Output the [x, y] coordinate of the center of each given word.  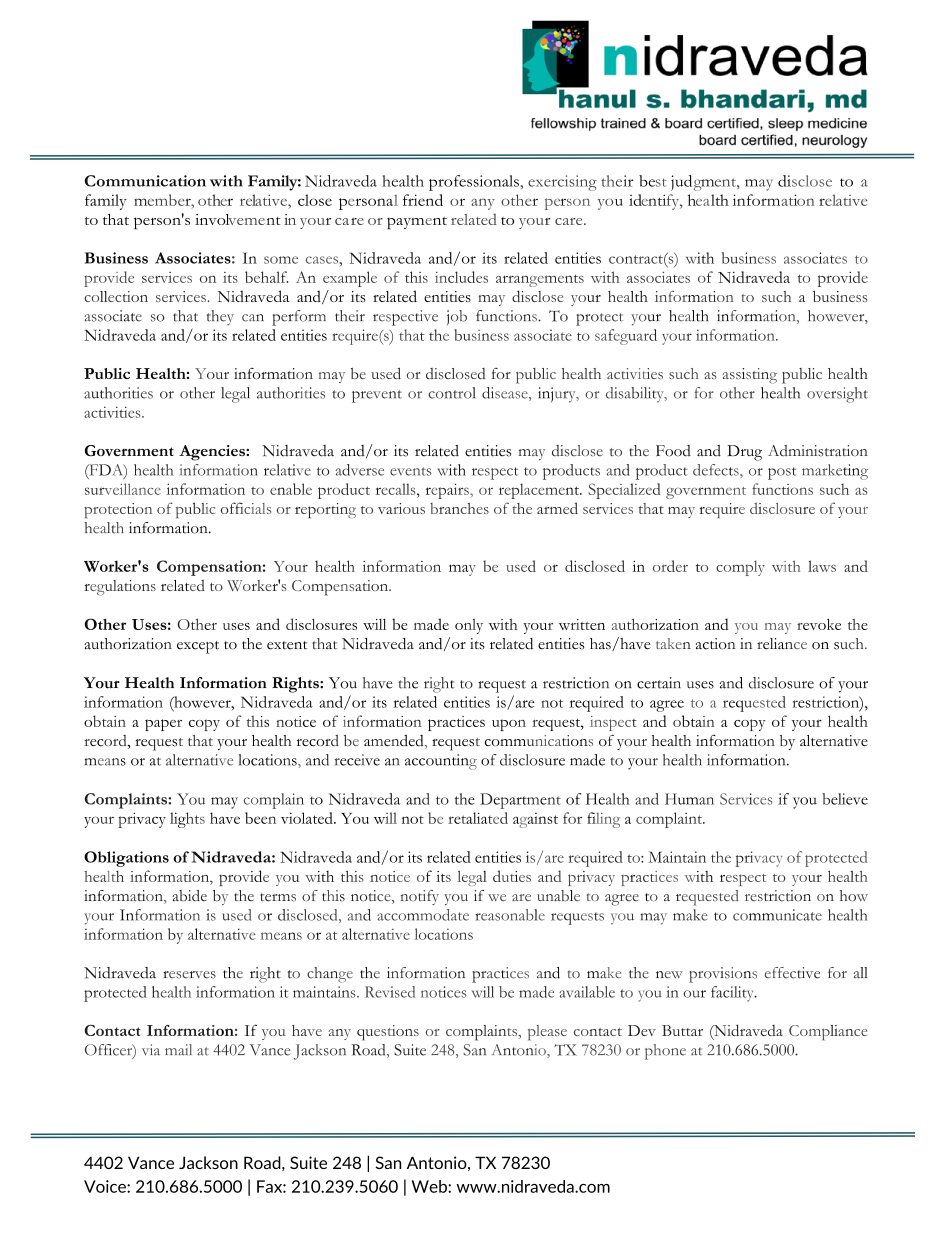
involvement [238, 219]
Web [430, 1186]
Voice [106, 1186]
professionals [475, 183]
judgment [704, 183]
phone [665, 1052]
